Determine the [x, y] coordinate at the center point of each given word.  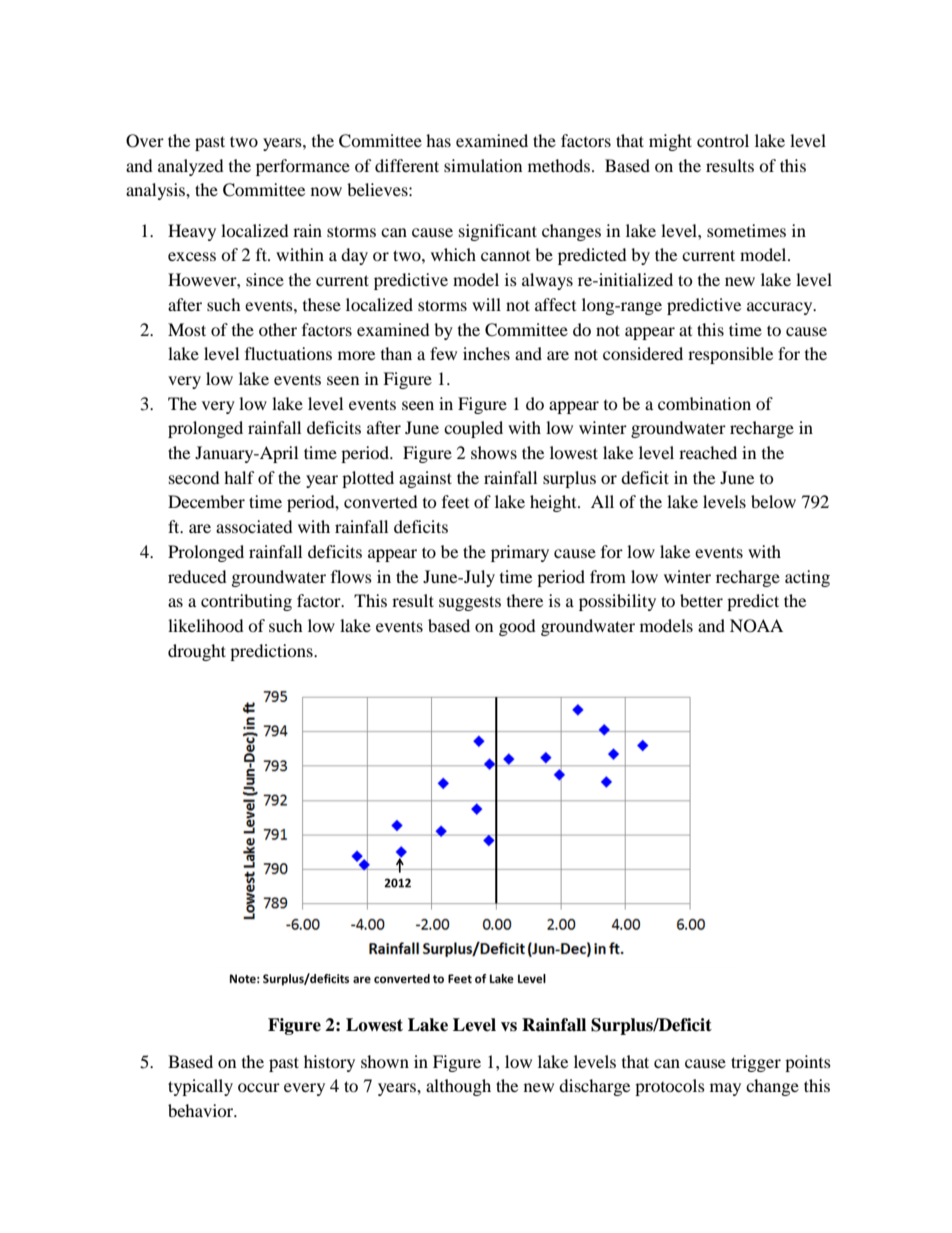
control [723, 140]
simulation [483, 165]
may [725, 1089]
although [458, 1087]
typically [200, 1087]
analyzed [191, 167]
